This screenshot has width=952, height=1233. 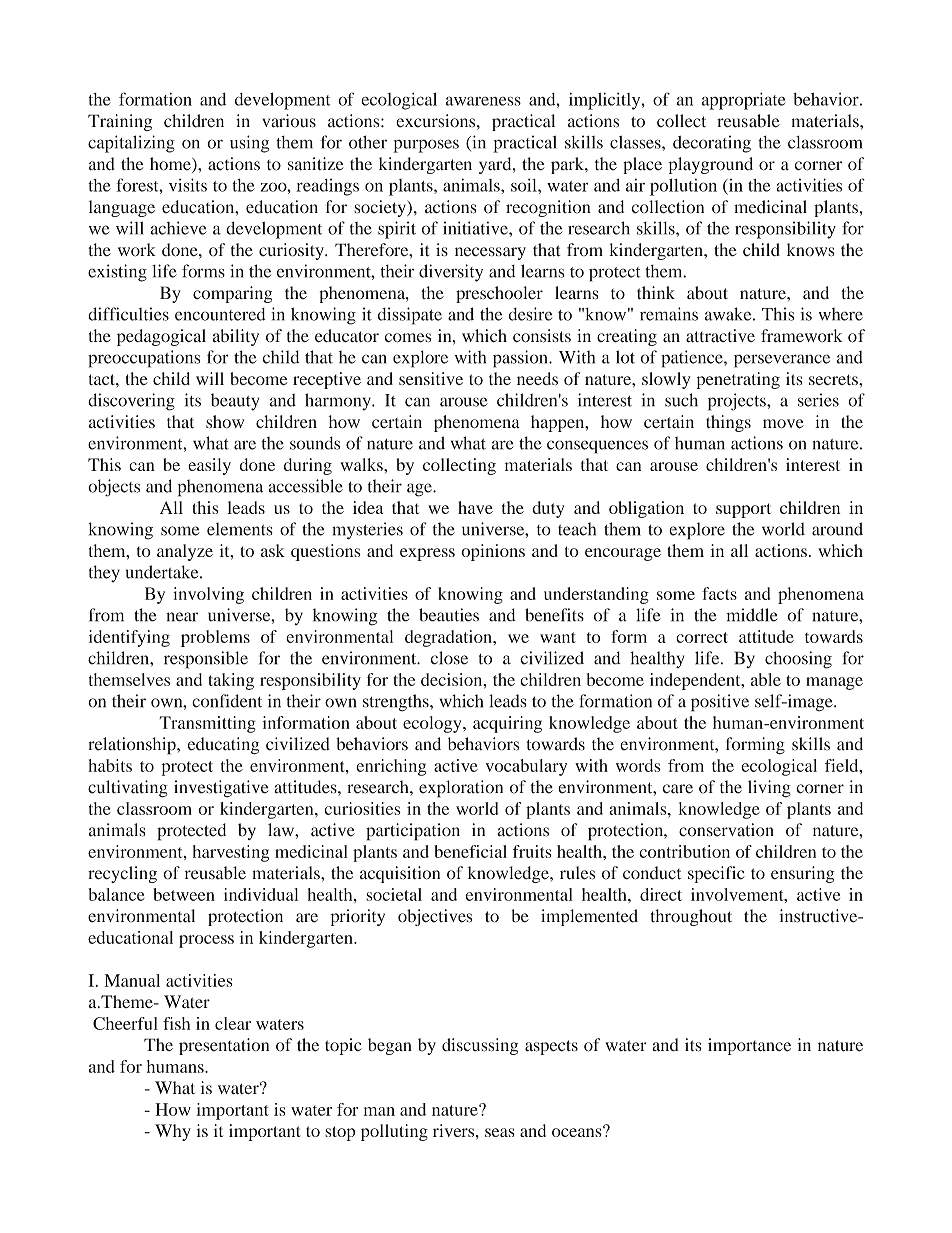 What do you see at coordinates (449, 615) in the screenshot?
I see `beauties` at bounding box center [449, 615].
